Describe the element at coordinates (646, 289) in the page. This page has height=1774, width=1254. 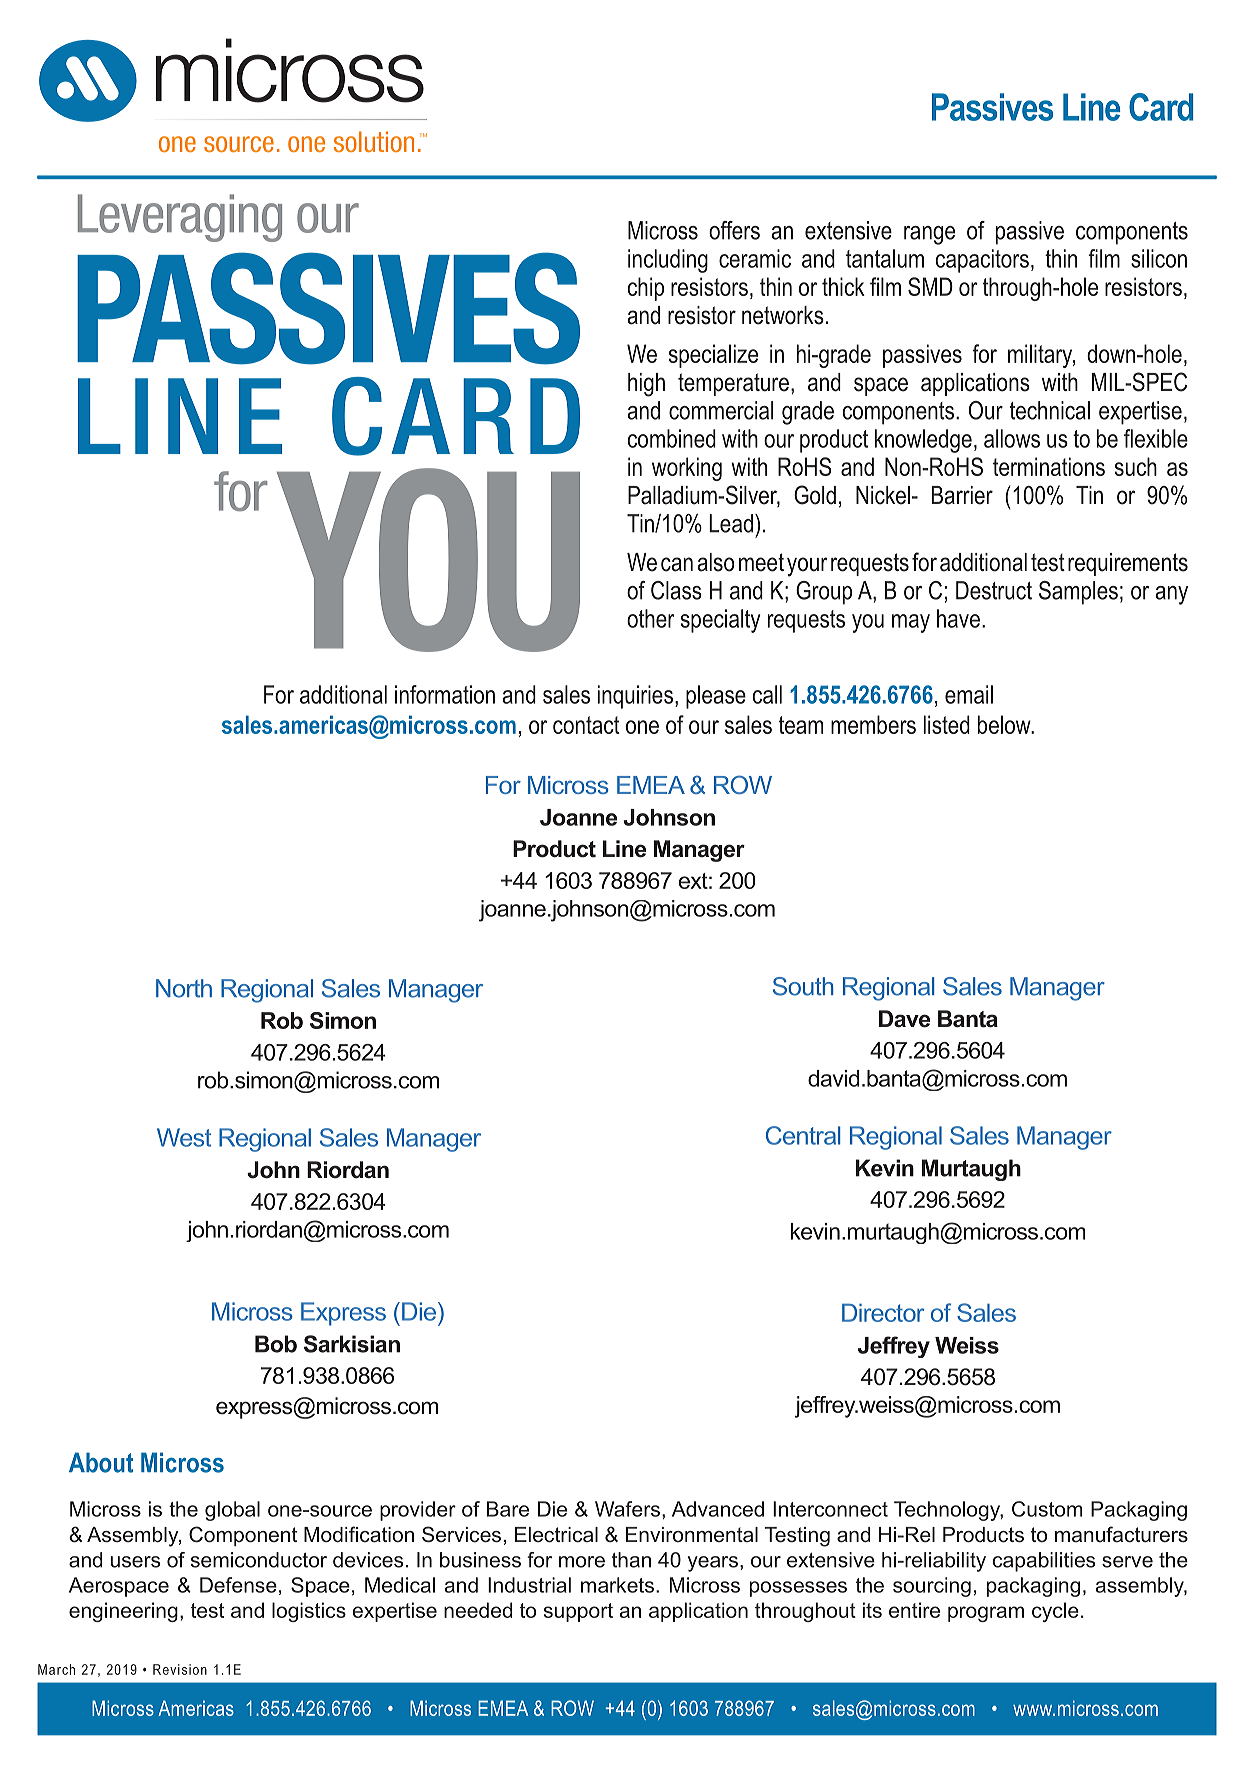
I see `chip` at that location.
